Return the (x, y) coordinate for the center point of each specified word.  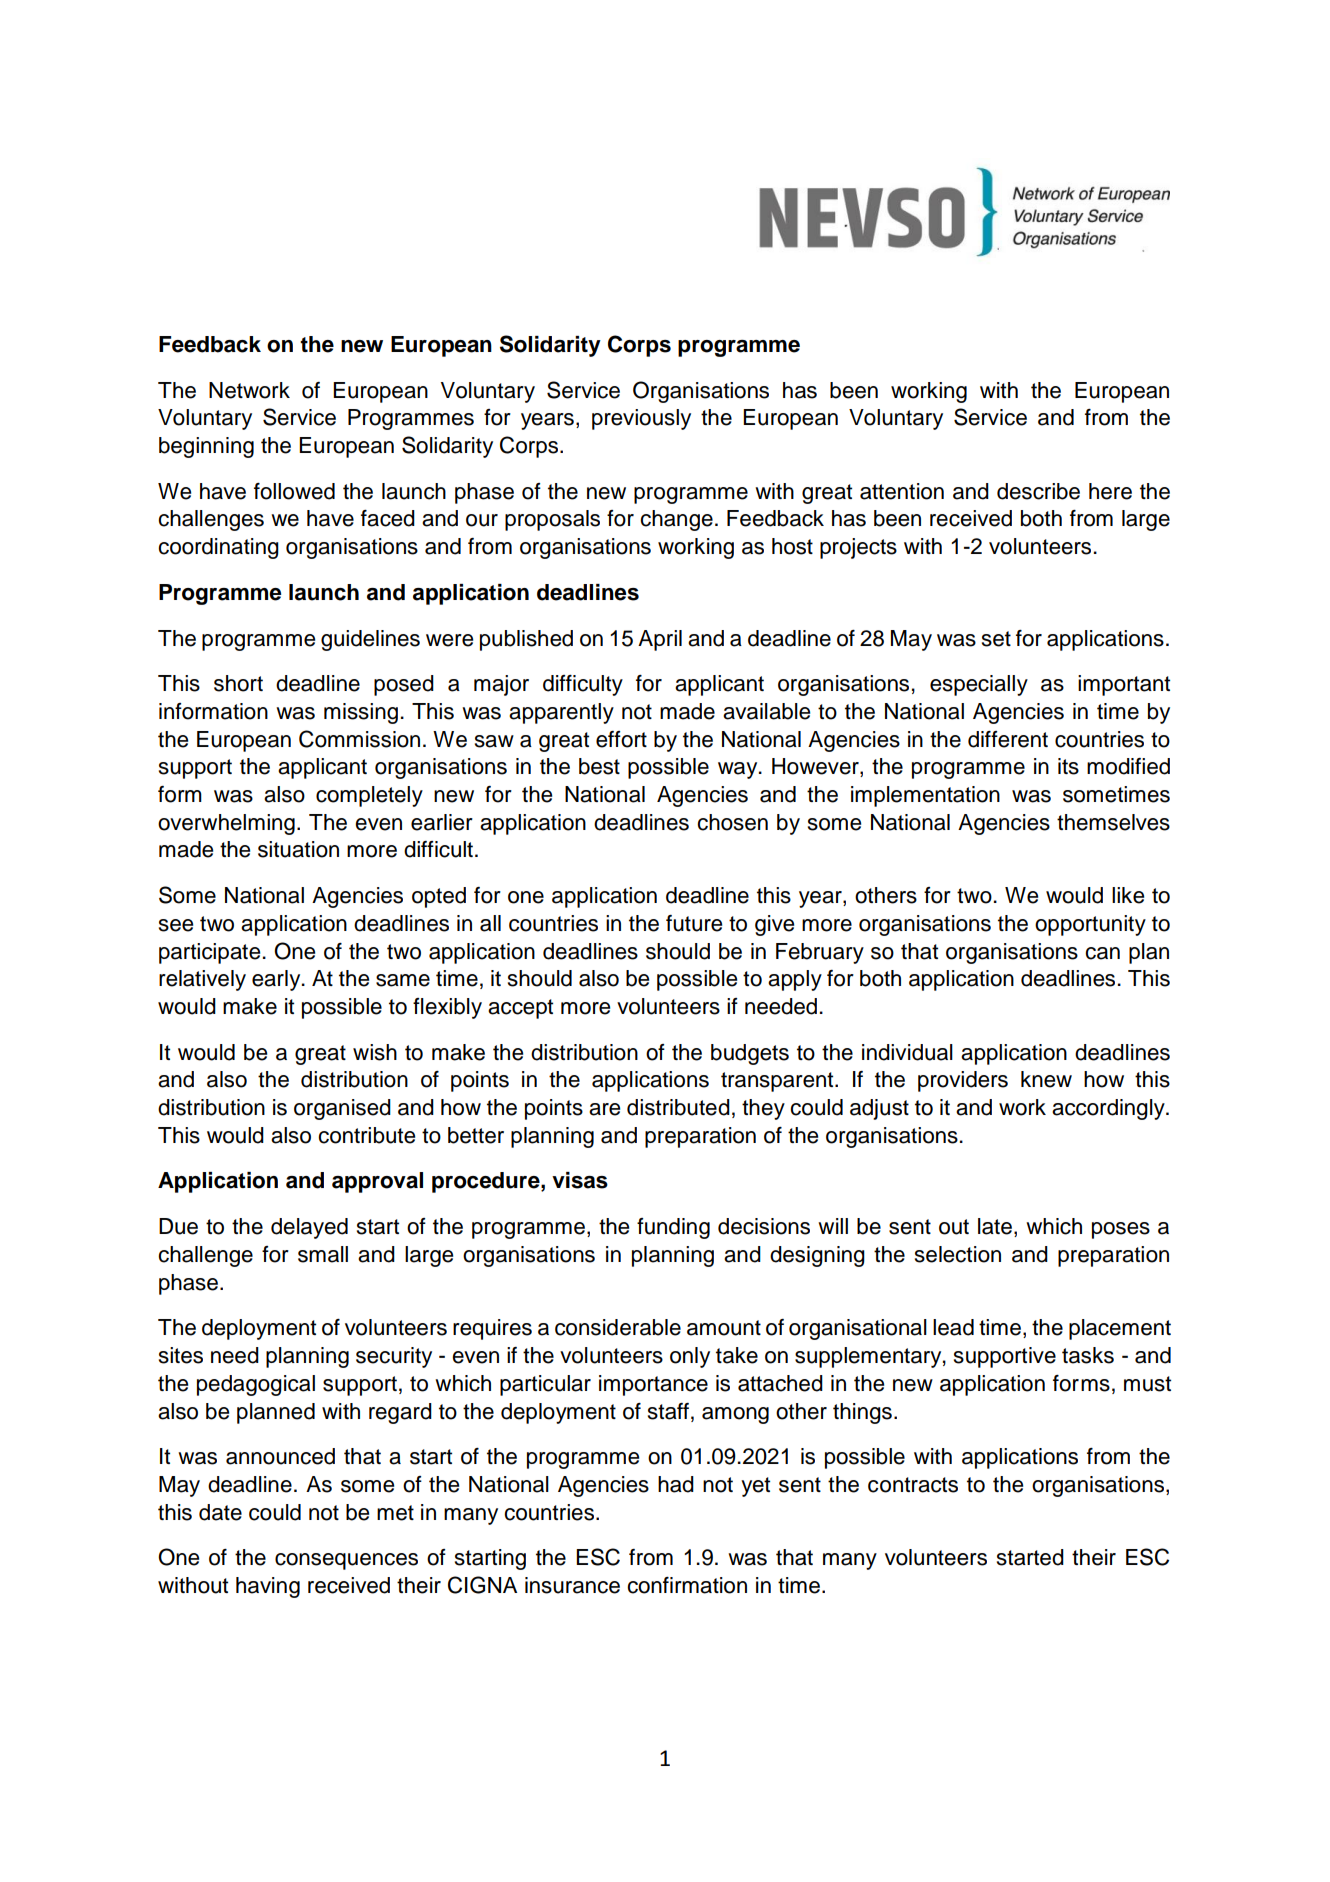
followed (294, 491)
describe (1038, 491)
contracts (913, 1485)
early (277, 980)
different (1008, 739)
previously (641, 419)
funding (673, 1228)
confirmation (687, 1585)
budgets (750, 1054)
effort (621, 739)
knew (1046, 1079)
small (323, 1254)
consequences (346, 1561)
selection (958, 1254)
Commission (359, 739)
